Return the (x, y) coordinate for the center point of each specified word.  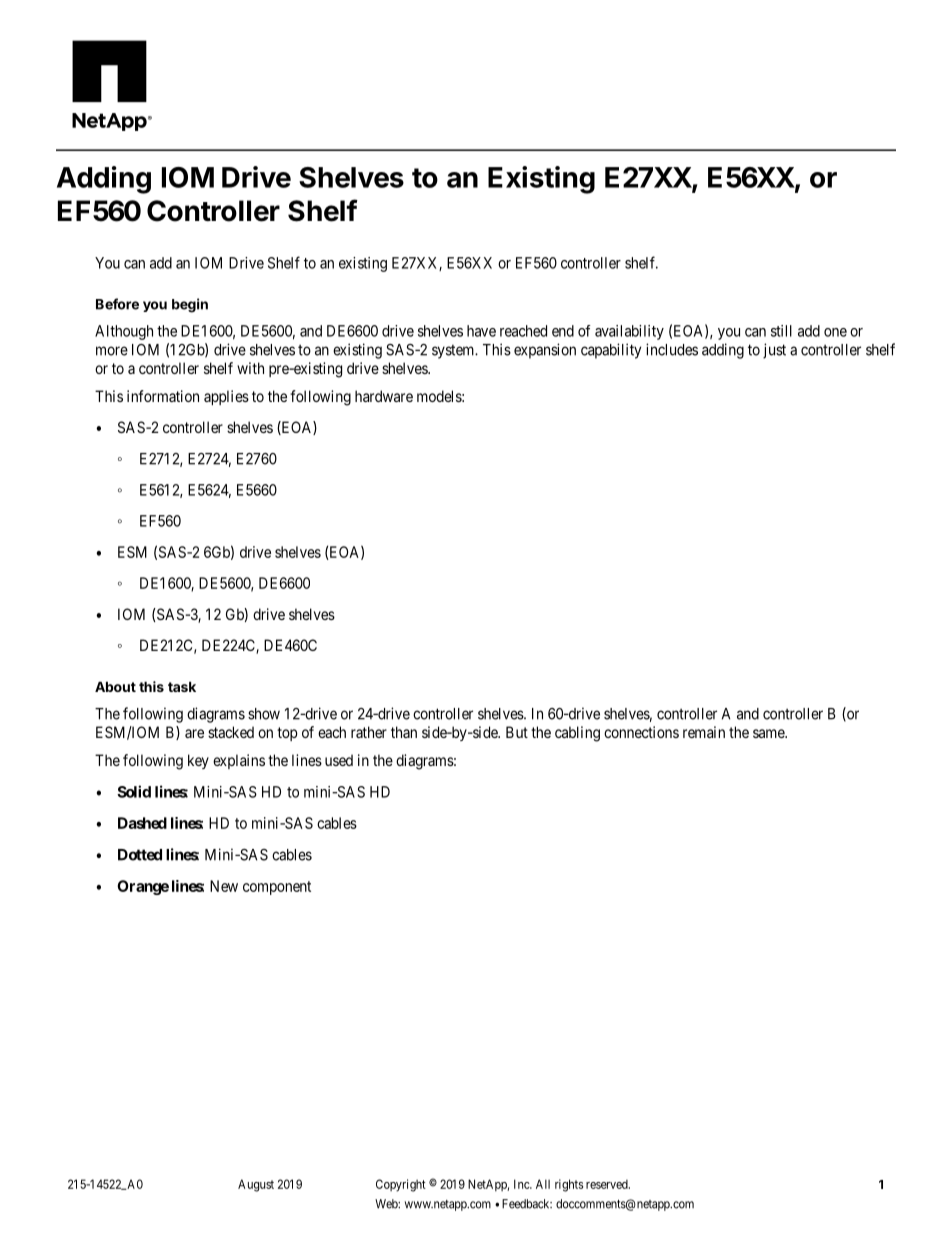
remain (704, 732)
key (198, 761)
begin (190, 305)
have (481, 331)
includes (672, 349)
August (256, 1185)
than (404, 732)
